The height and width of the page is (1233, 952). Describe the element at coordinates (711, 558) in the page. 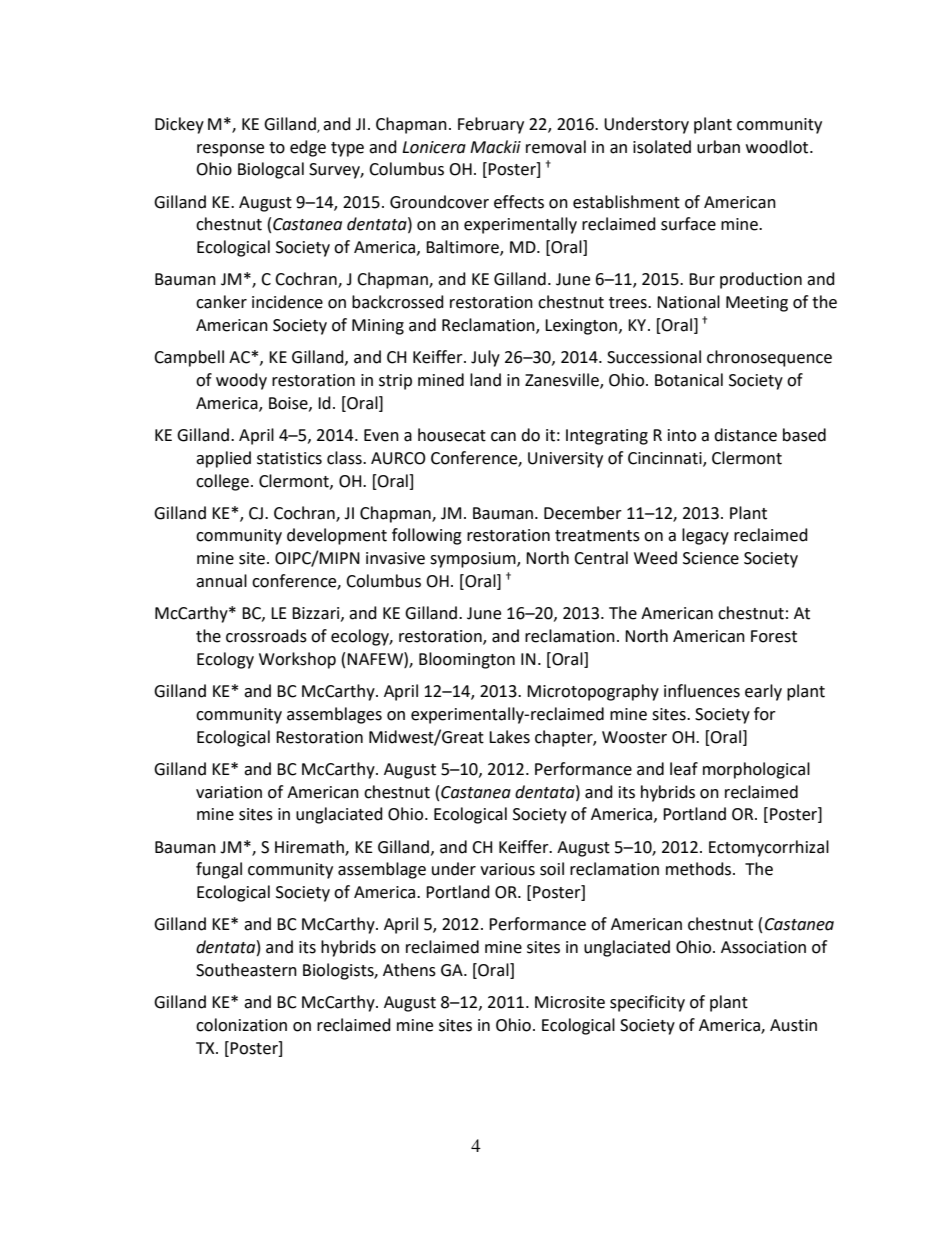

I see `Science` at that location.
